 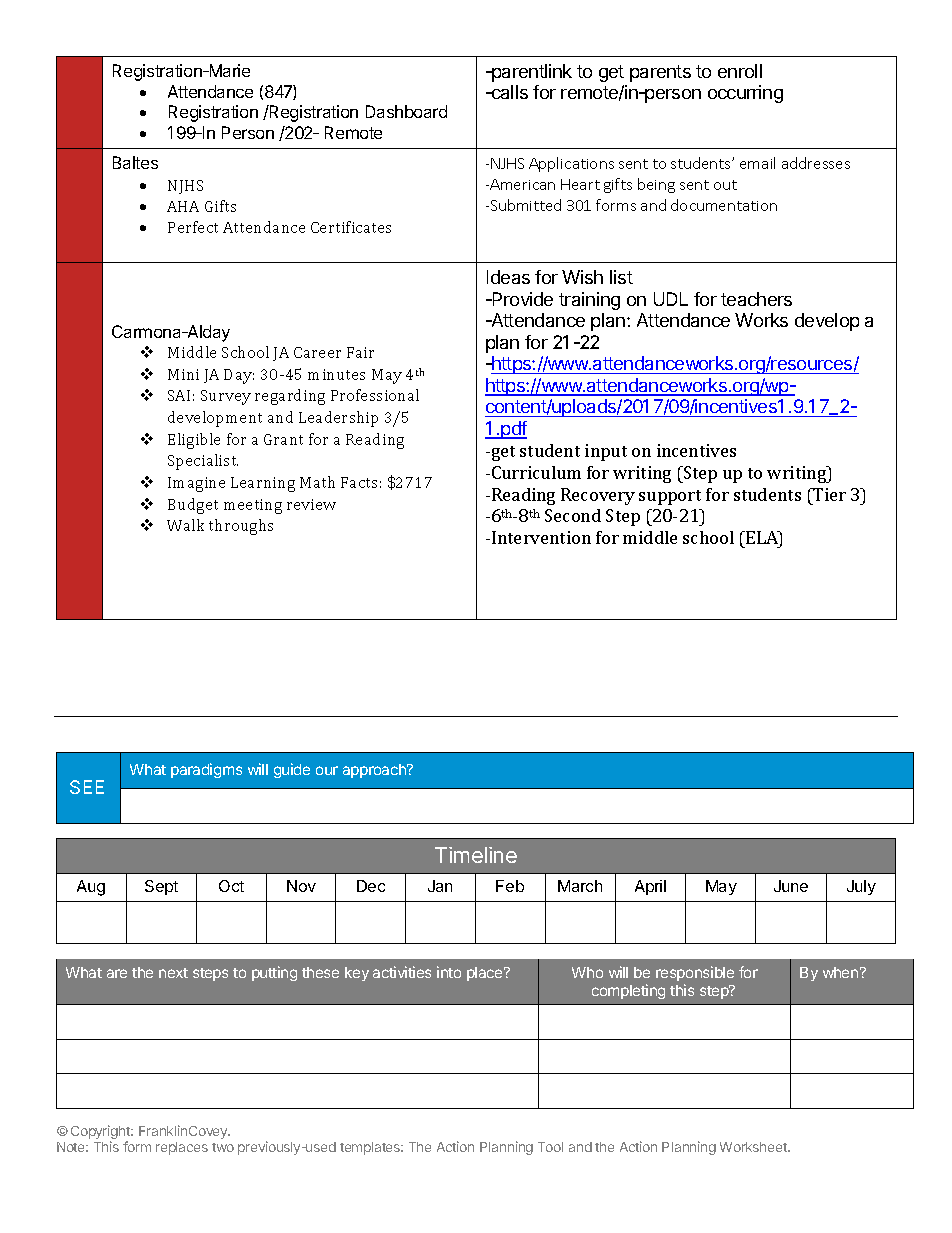 I want to click on Sept, so click(x=161, y=887).
